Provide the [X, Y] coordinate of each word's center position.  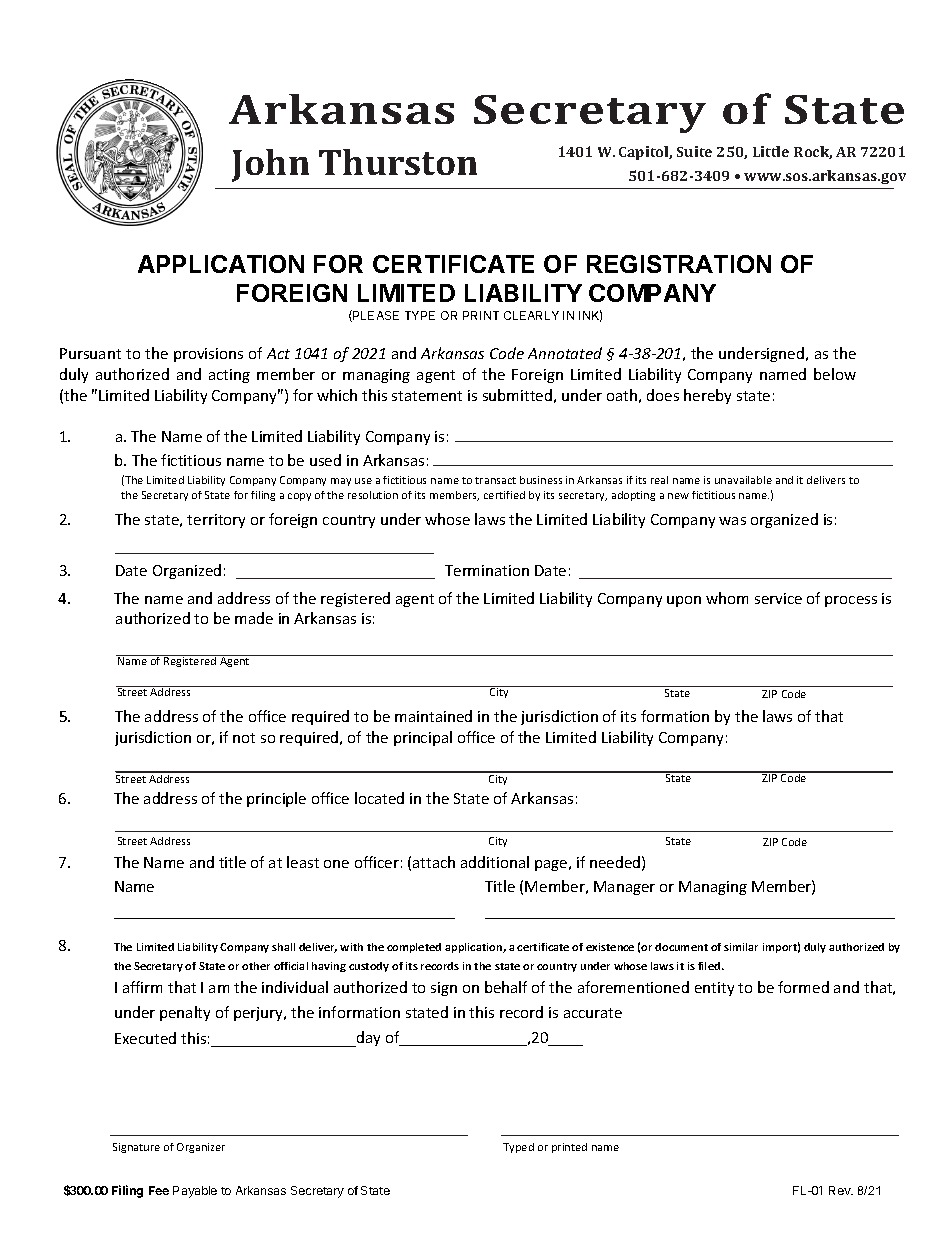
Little [771, 151]
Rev [841, 1190]
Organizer [201, 1148]
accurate [593, 1013]
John [270, 165]
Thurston [398, 162]
